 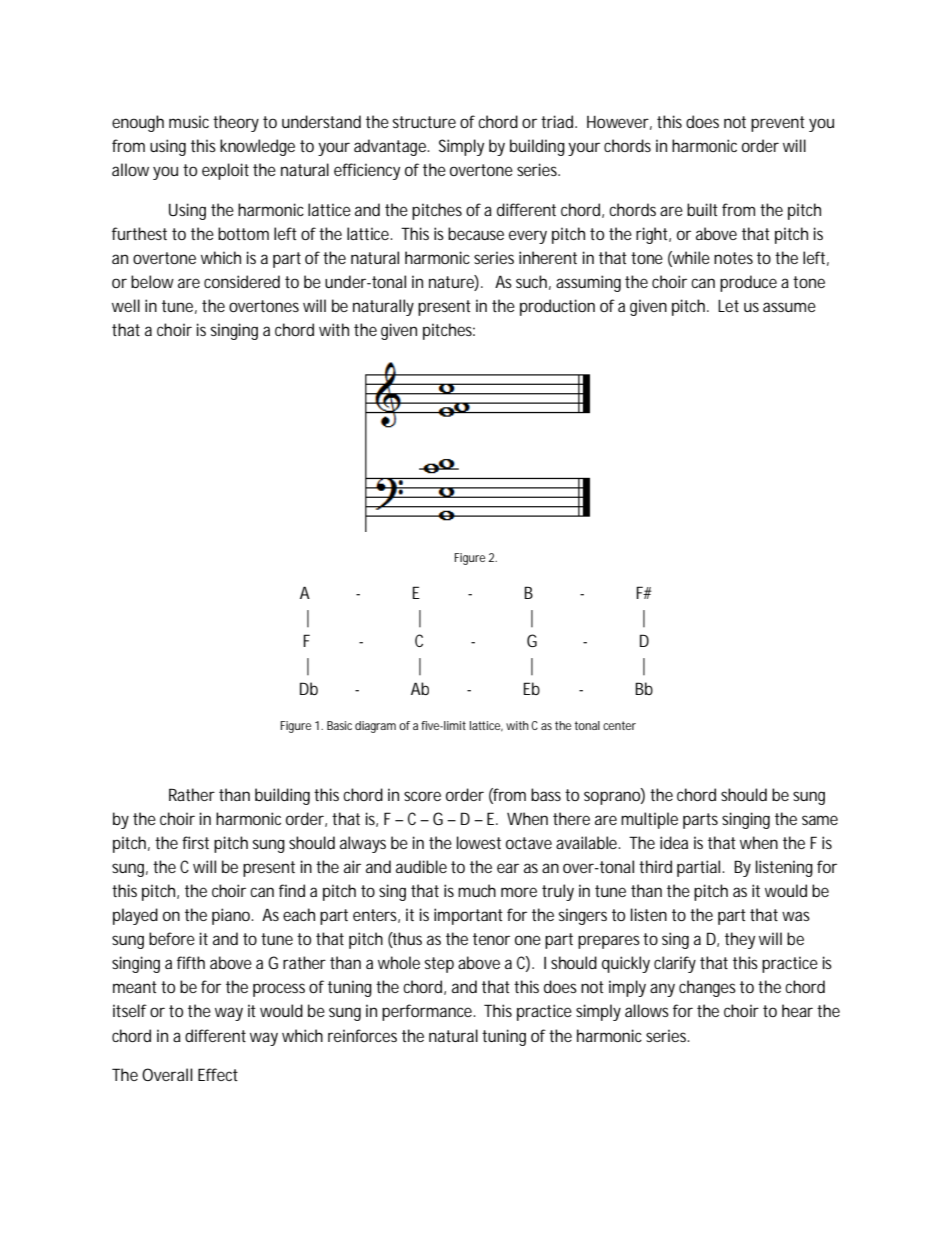 I want to click on structure, so click(x=424, y=122).
